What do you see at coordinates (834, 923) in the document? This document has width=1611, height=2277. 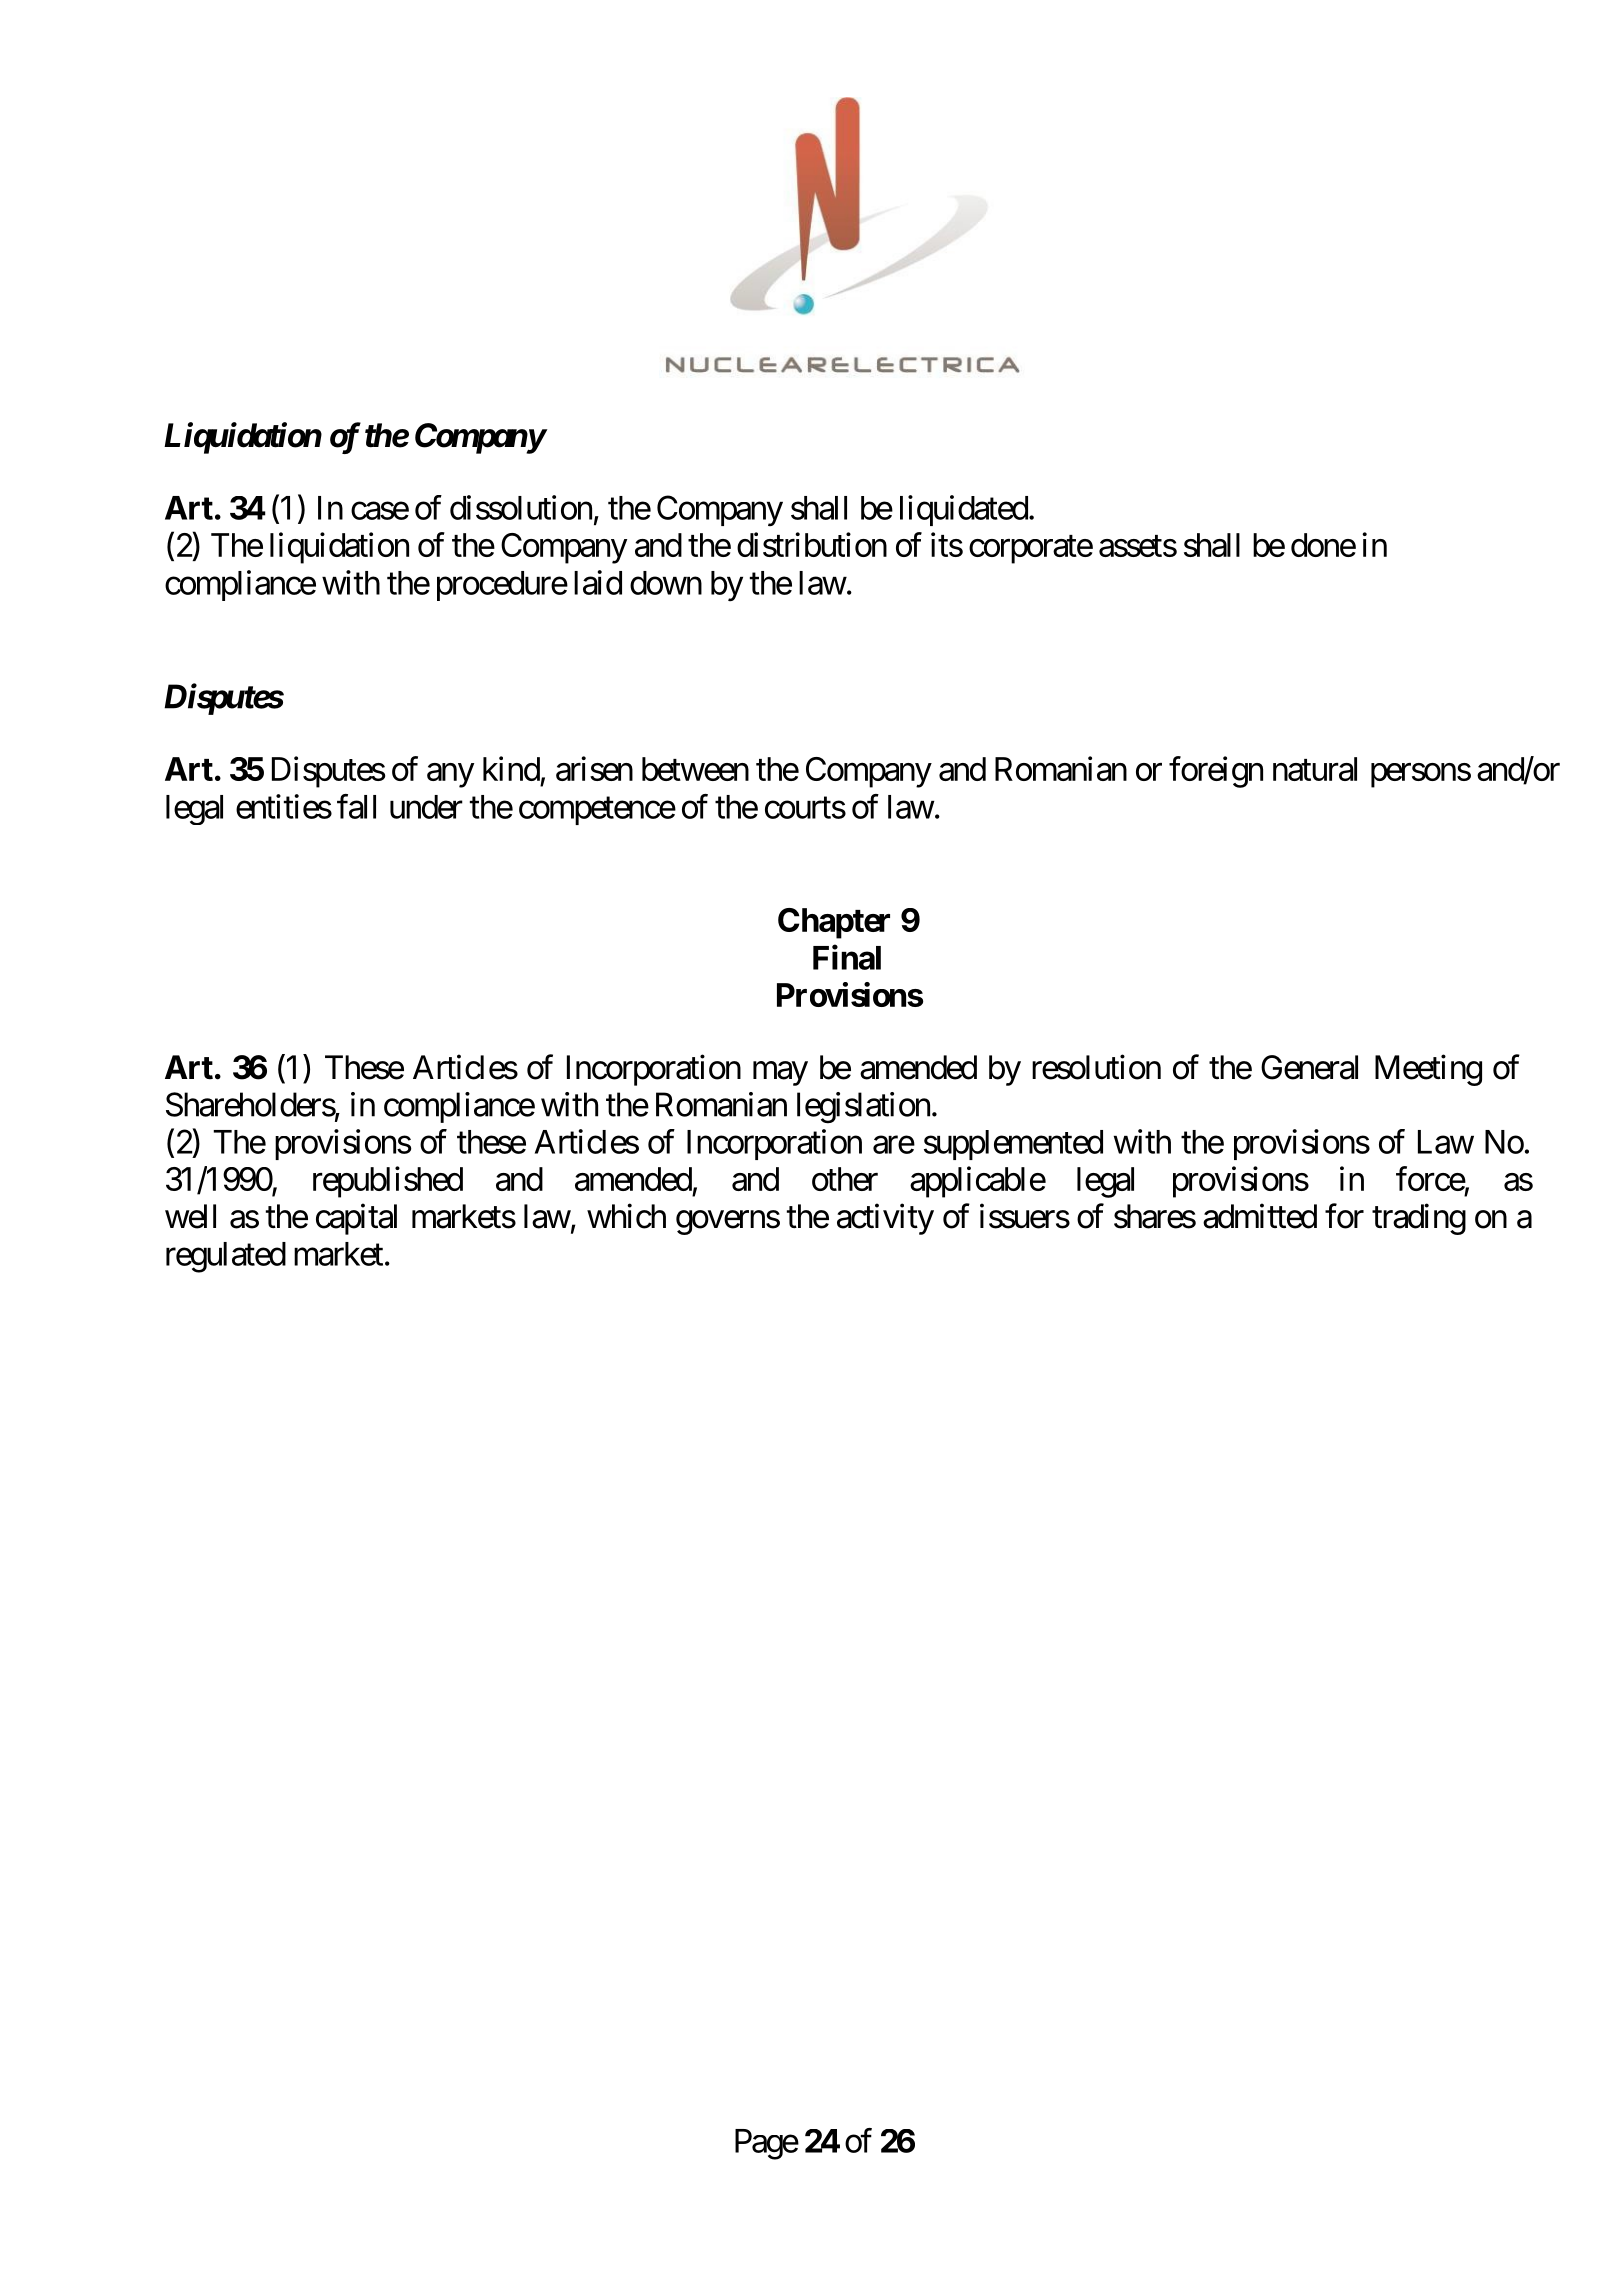 I see `Chapter` at bounding box center [834, 923].
